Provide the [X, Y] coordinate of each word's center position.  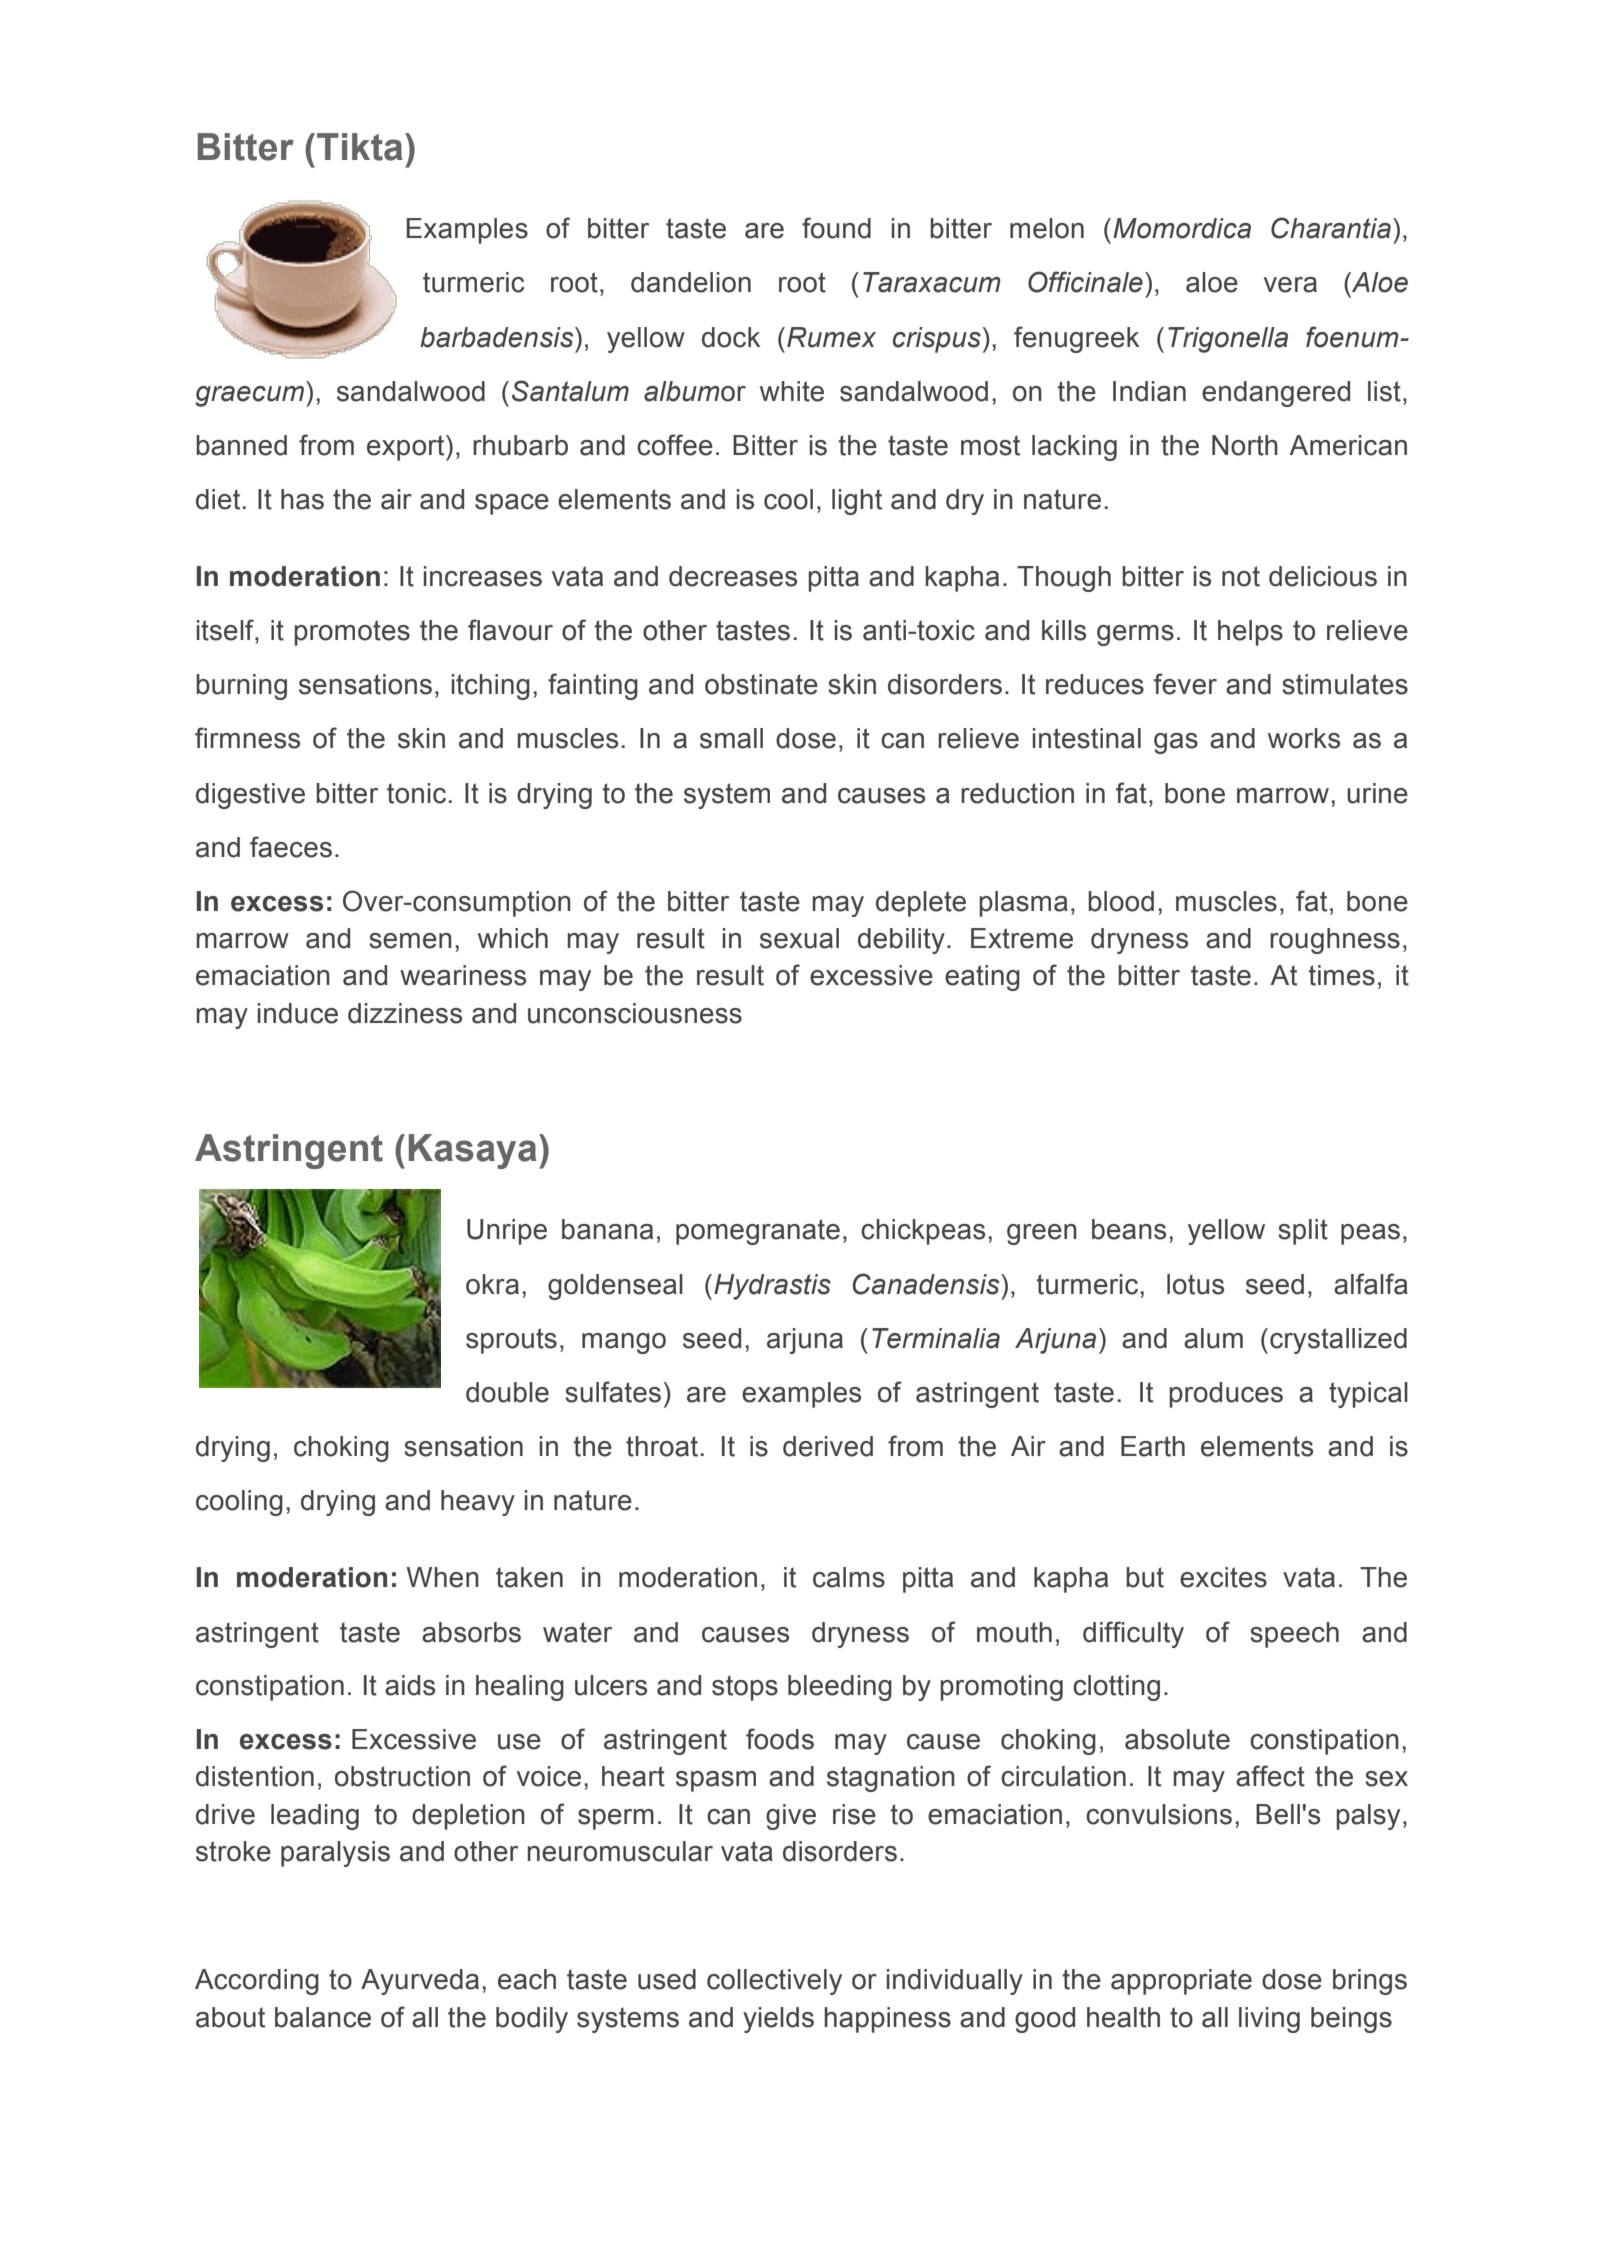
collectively [774, 1982]
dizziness [405, 1013]
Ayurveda [420, 1982]
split [1303, 1232]
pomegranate [758, 1232]
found [836, 228]
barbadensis [498, 337]
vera [1290, 285]
